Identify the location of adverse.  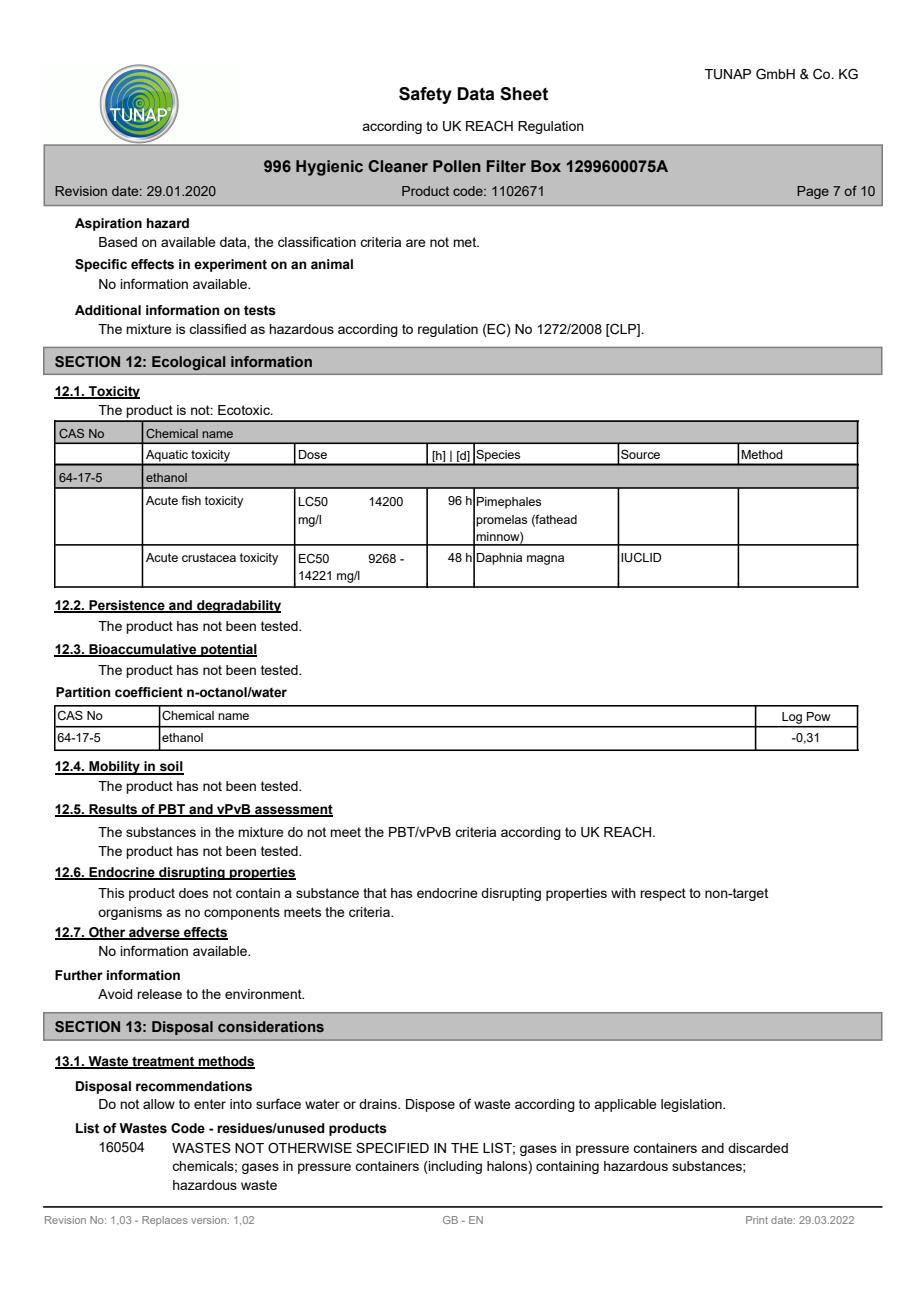
(154, 933).
